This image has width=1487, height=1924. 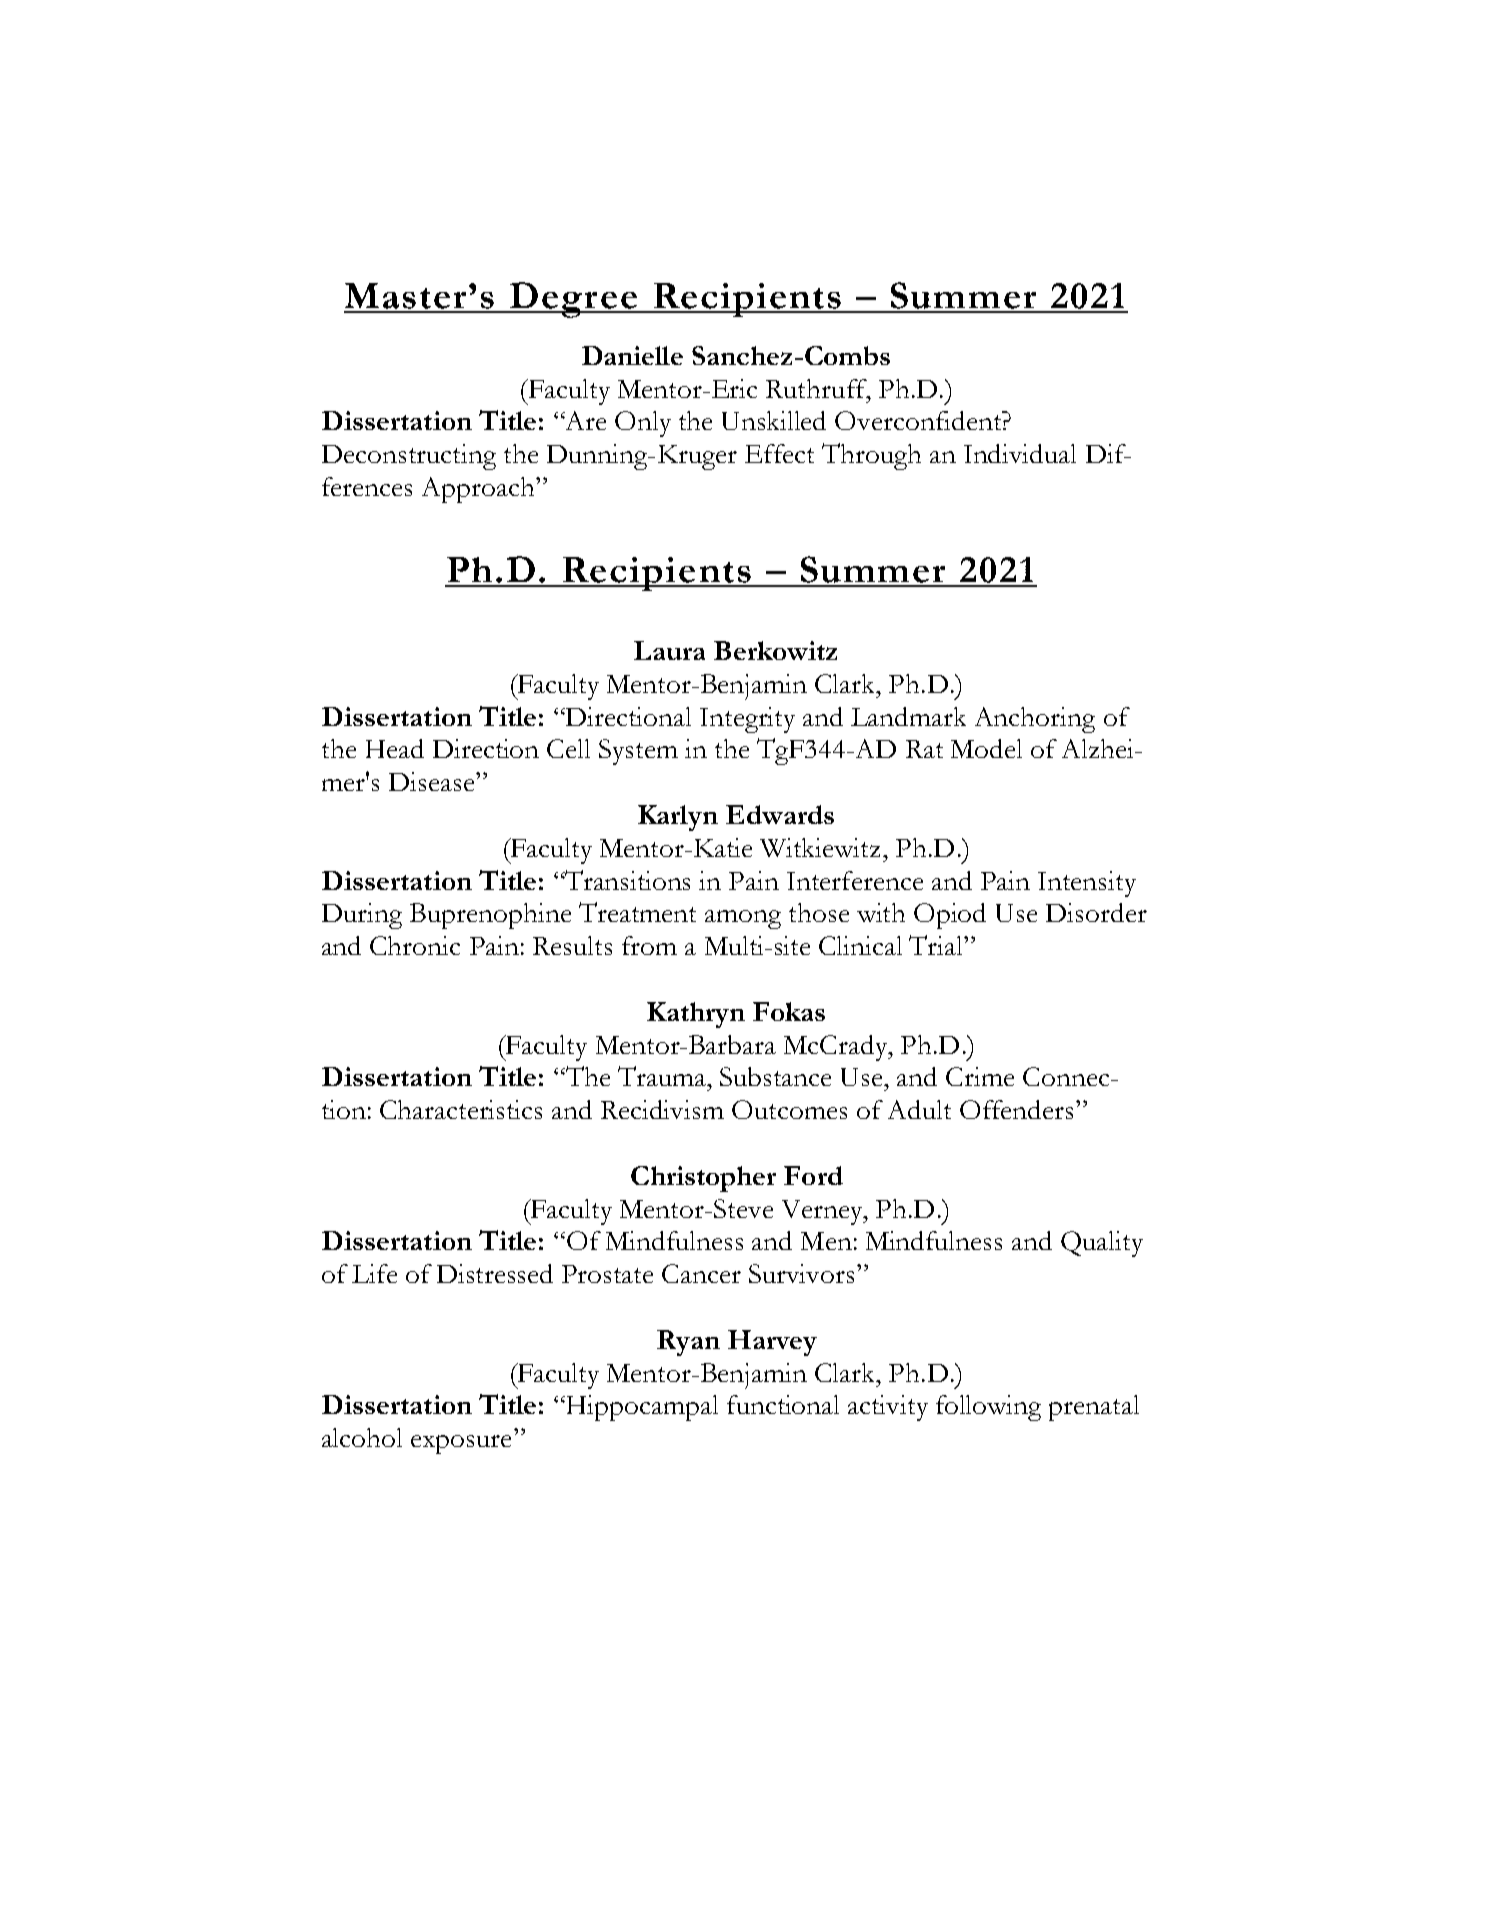 I want to click on Christopher, so click(x=703, y=1179).
